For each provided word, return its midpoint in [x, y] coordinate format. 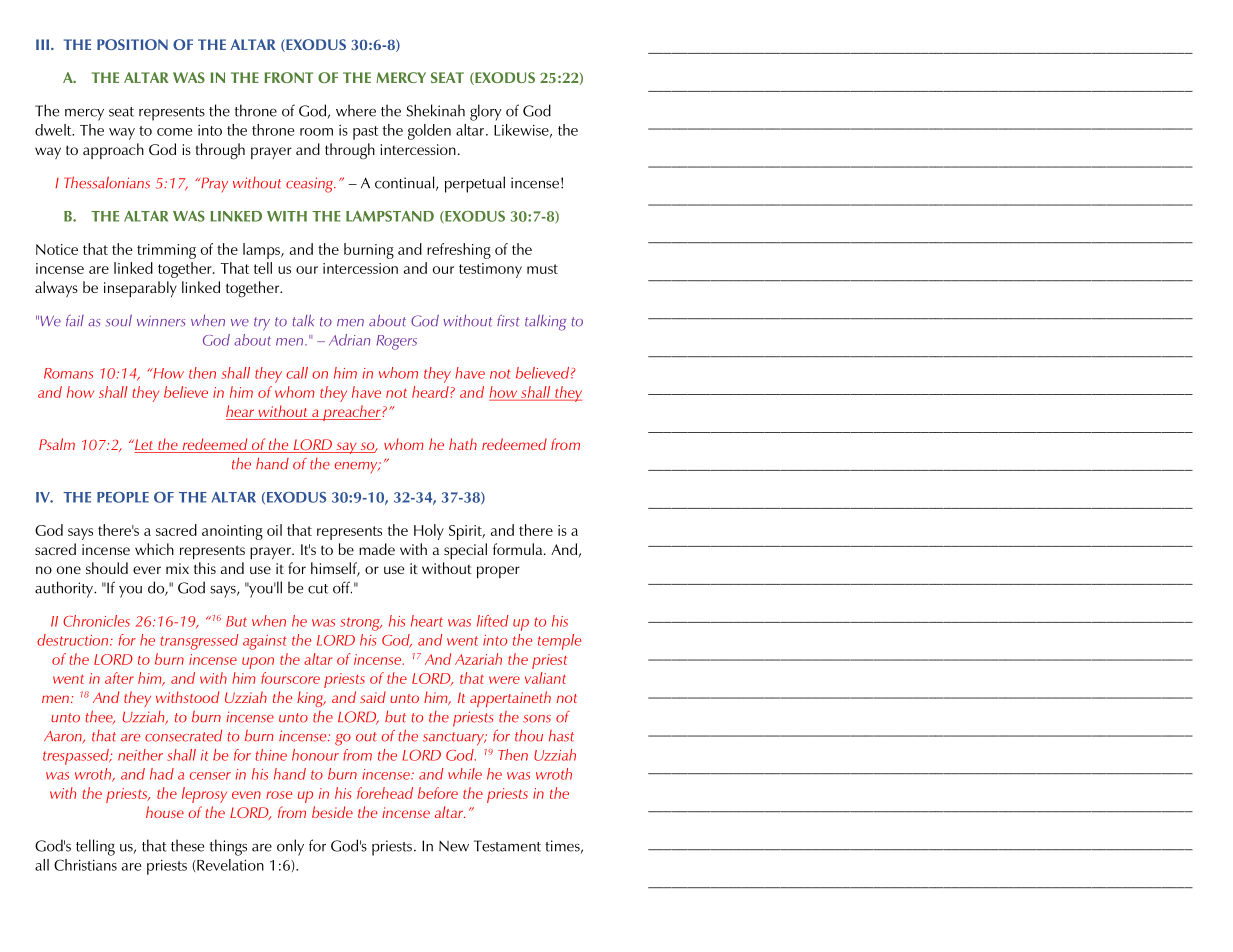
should [107, 568]
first [508, 321]
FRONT [288, 77]
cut [318, 589]
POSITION [132, 44]
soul [118, 321]
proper [498, 572]
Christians [85, 865]
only [290, 847]
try [262, 324]
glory [485, 112]
